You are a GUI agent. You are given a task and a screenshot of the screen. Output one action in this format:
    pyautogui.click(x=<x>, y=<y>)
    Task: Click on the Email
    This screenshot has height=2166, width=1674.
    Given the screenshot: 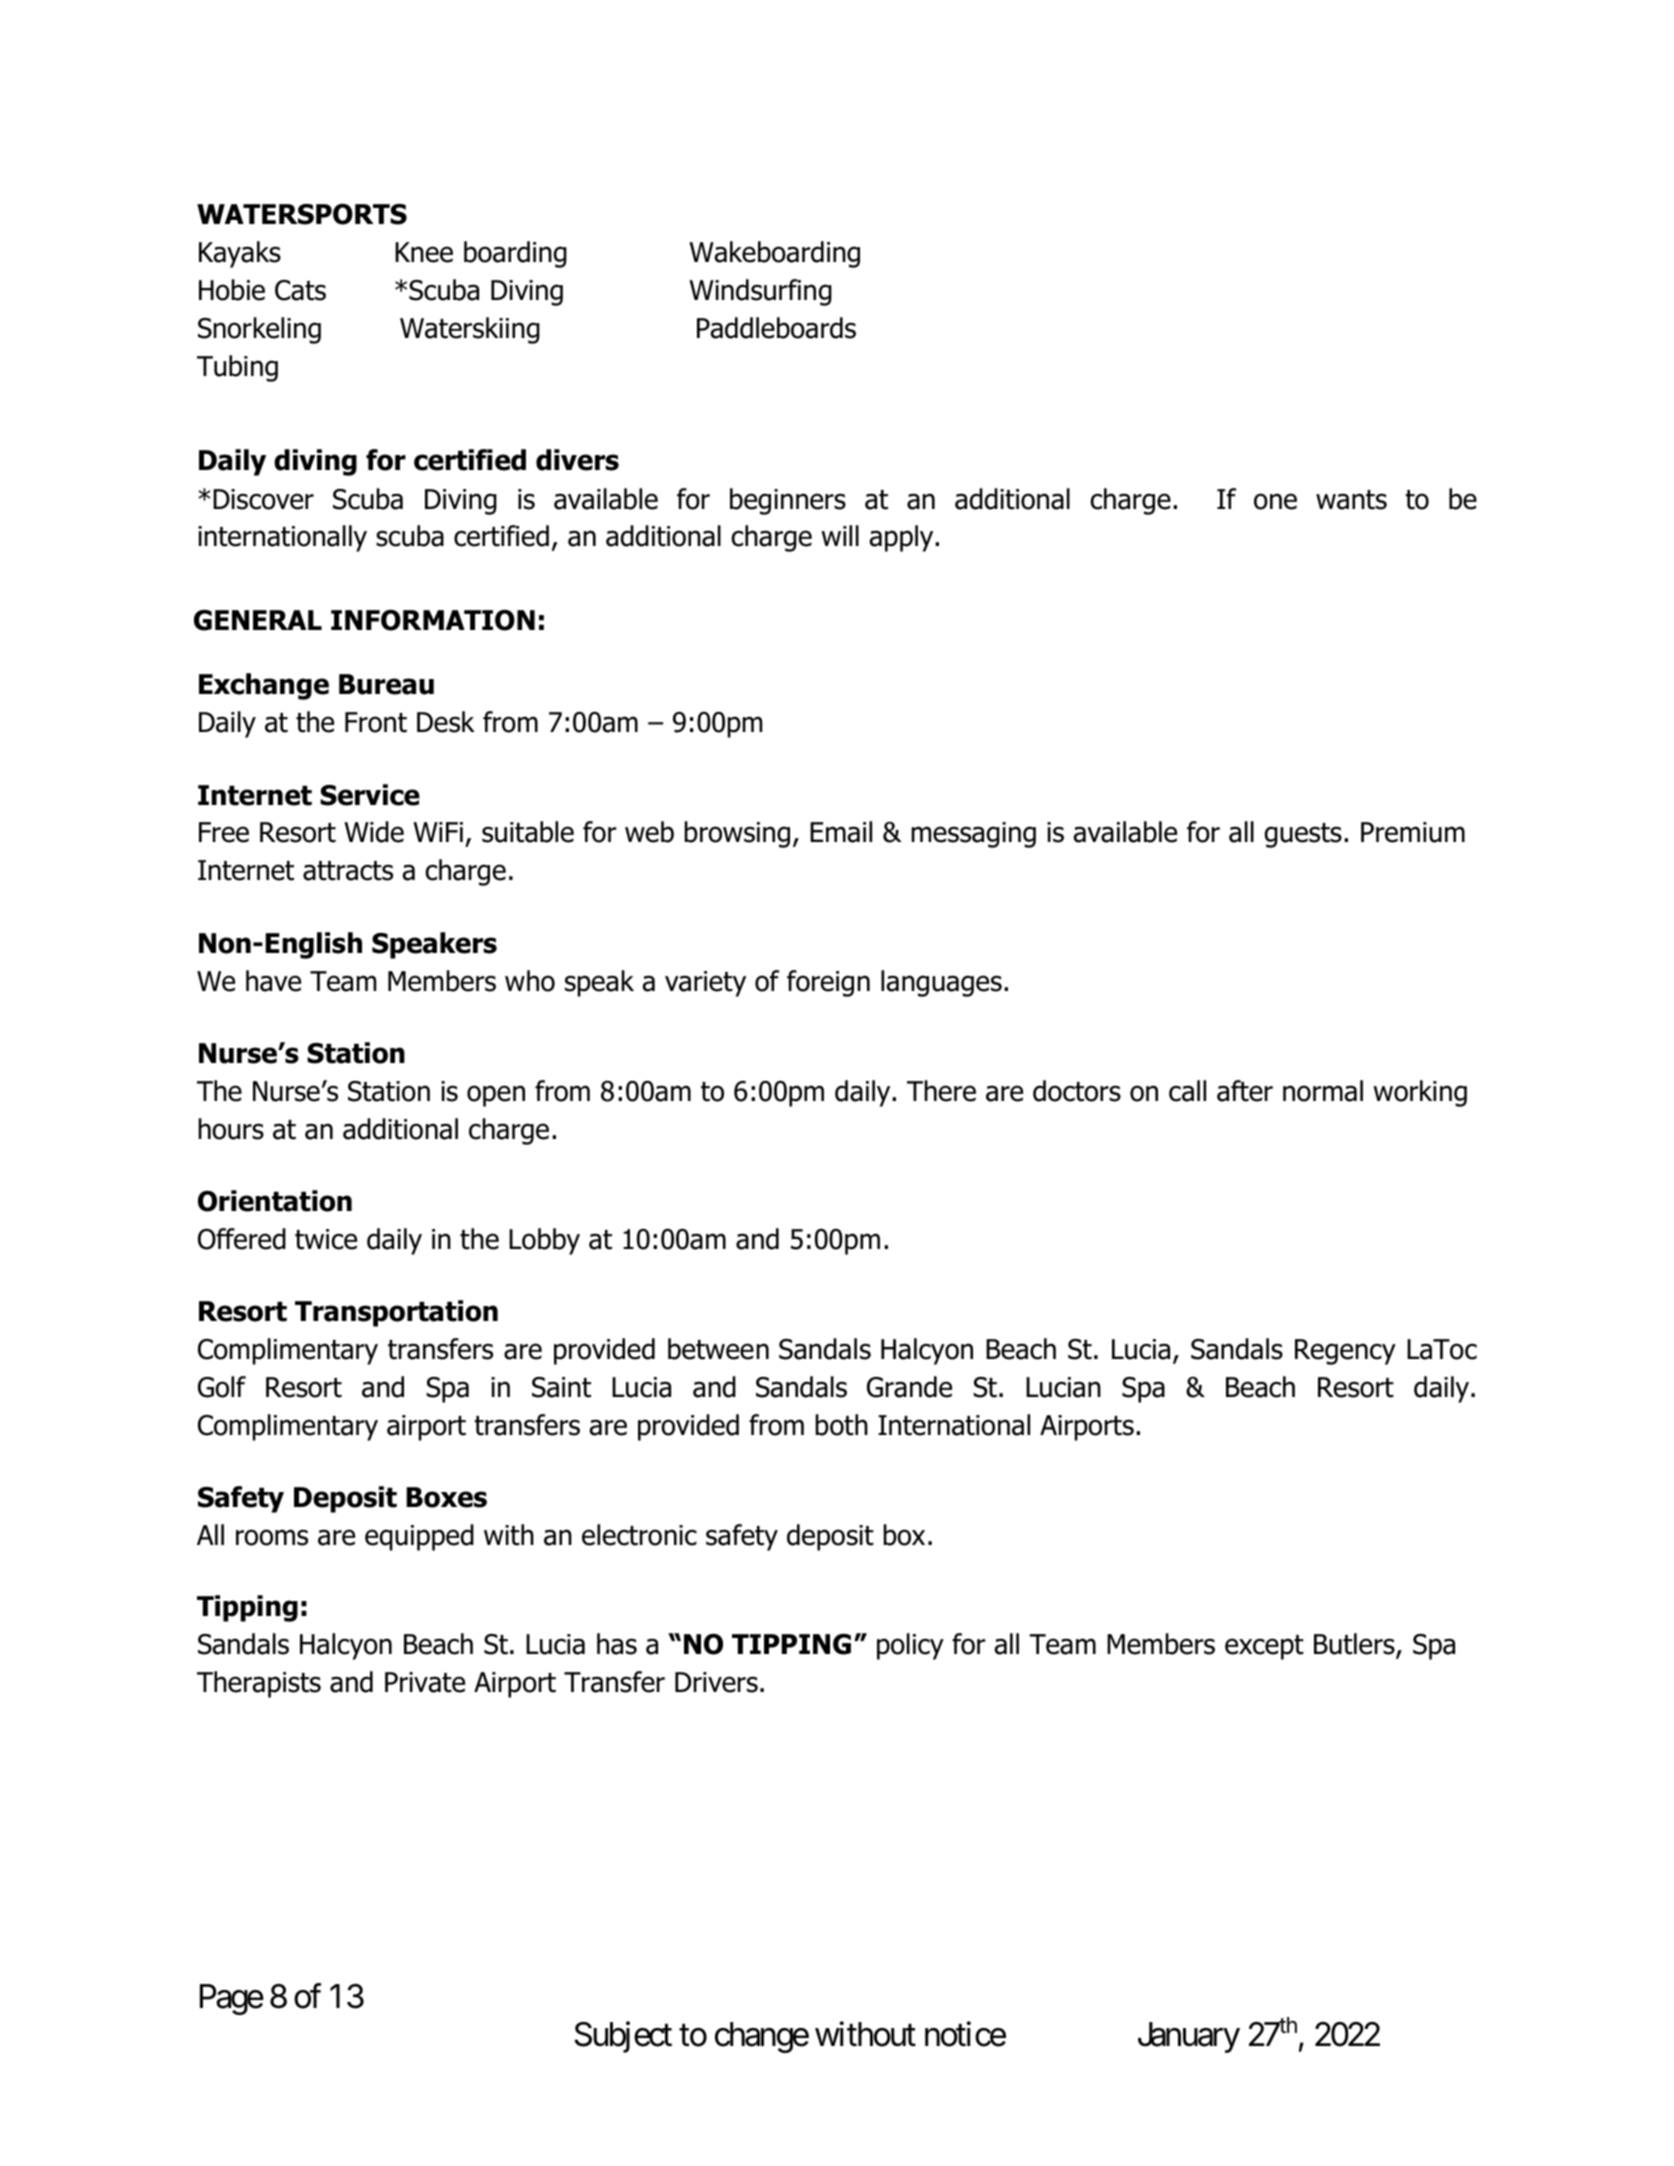 What is the action you would take?
    pyautogui.click(x=841, y=832)
